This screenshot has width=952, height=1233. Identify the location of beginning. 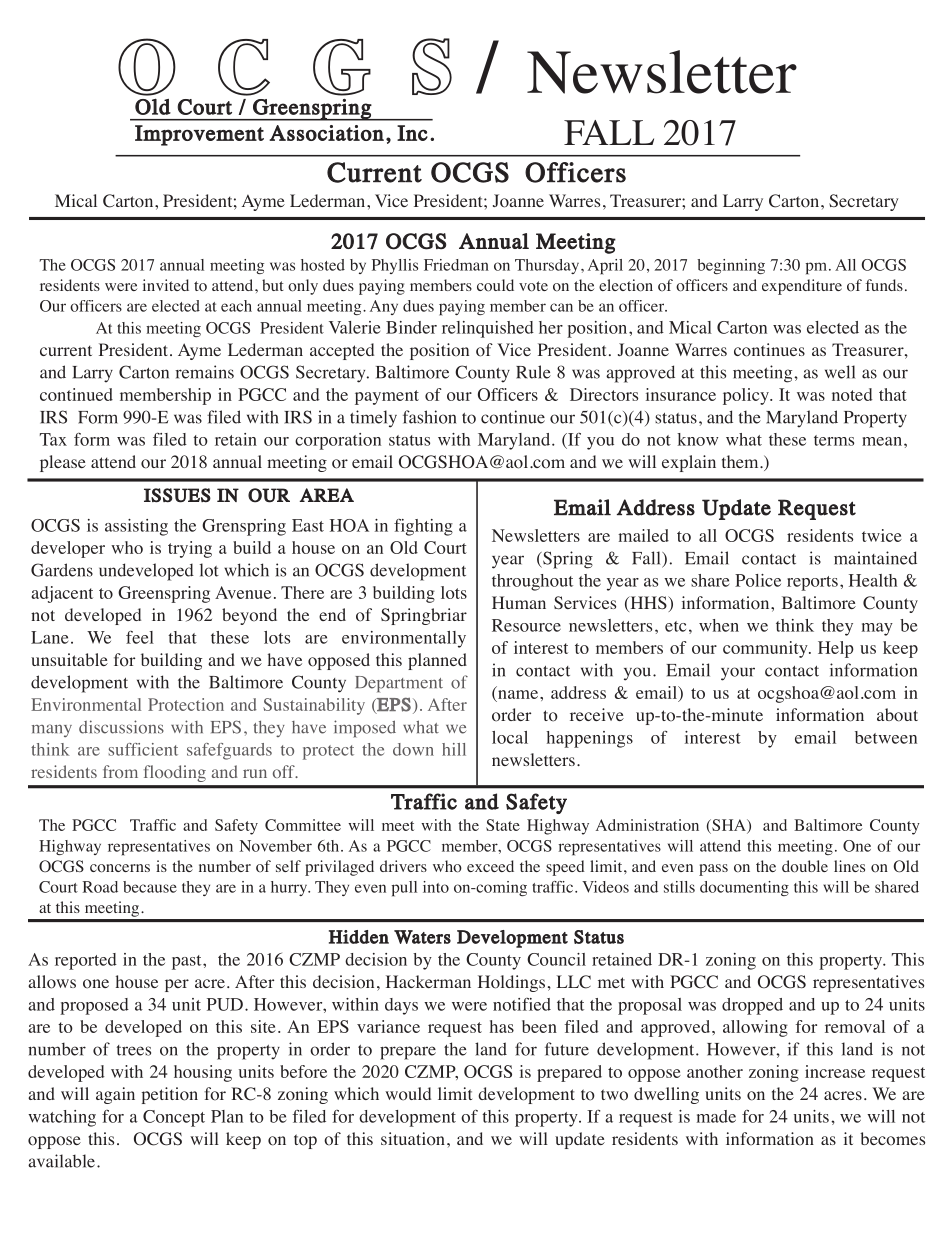
(731, 266).
